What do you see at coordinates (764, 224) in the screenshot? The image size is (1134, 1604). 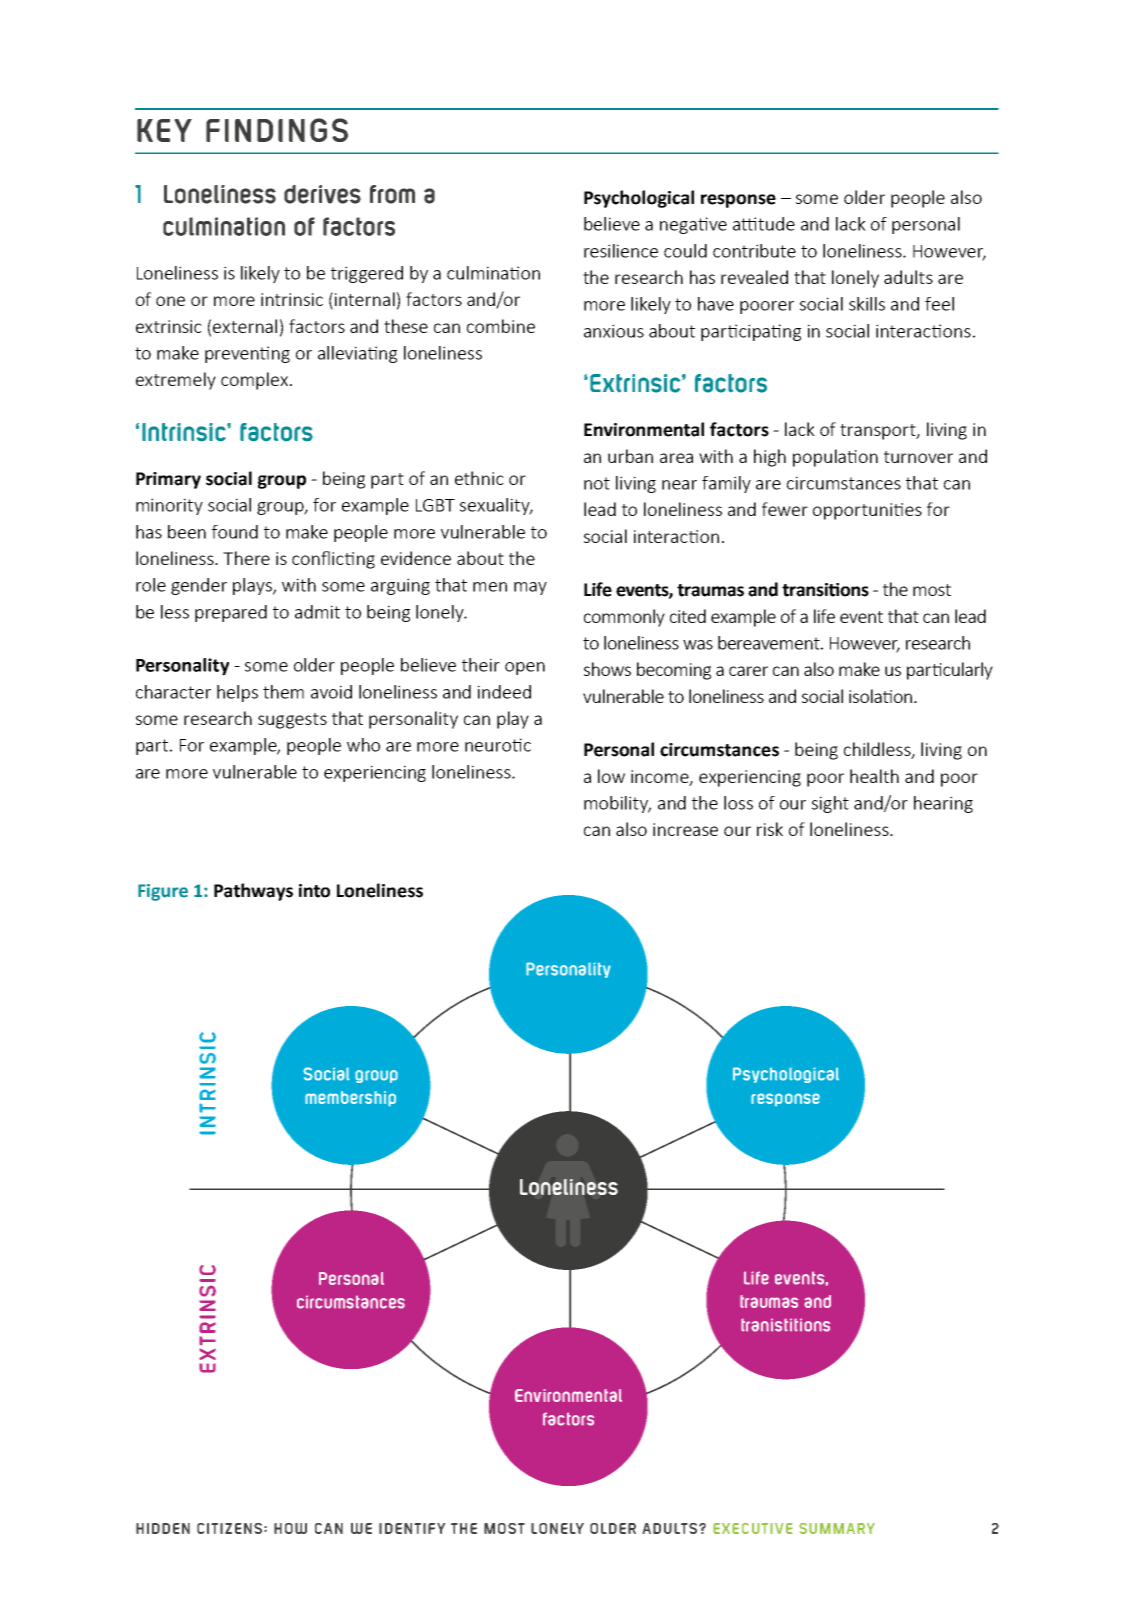 I see `attitude` at bounding box center [764, 224].
